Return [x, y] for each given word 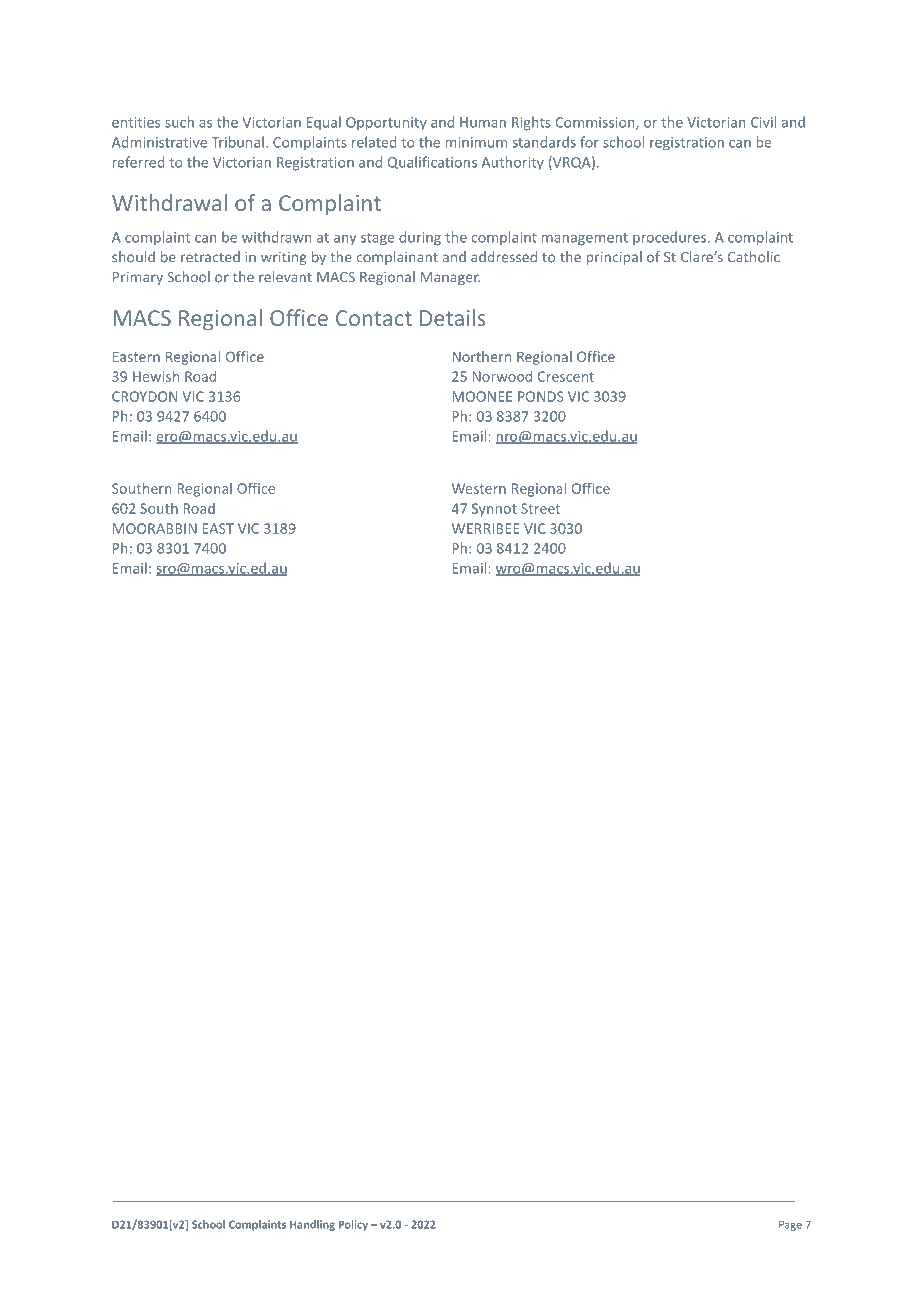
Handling [312, 1225]
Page [790, 1225]
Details [453, 317]
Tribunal [238, 142]
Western [479, 488]
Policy [353, 1225]
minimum [476, 142]
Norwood [502, 376]
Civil [763, 122]
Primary [138, 278]
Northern [481, 356]
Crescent [566, 376]
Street [540, 508]
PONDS [541, 396]
